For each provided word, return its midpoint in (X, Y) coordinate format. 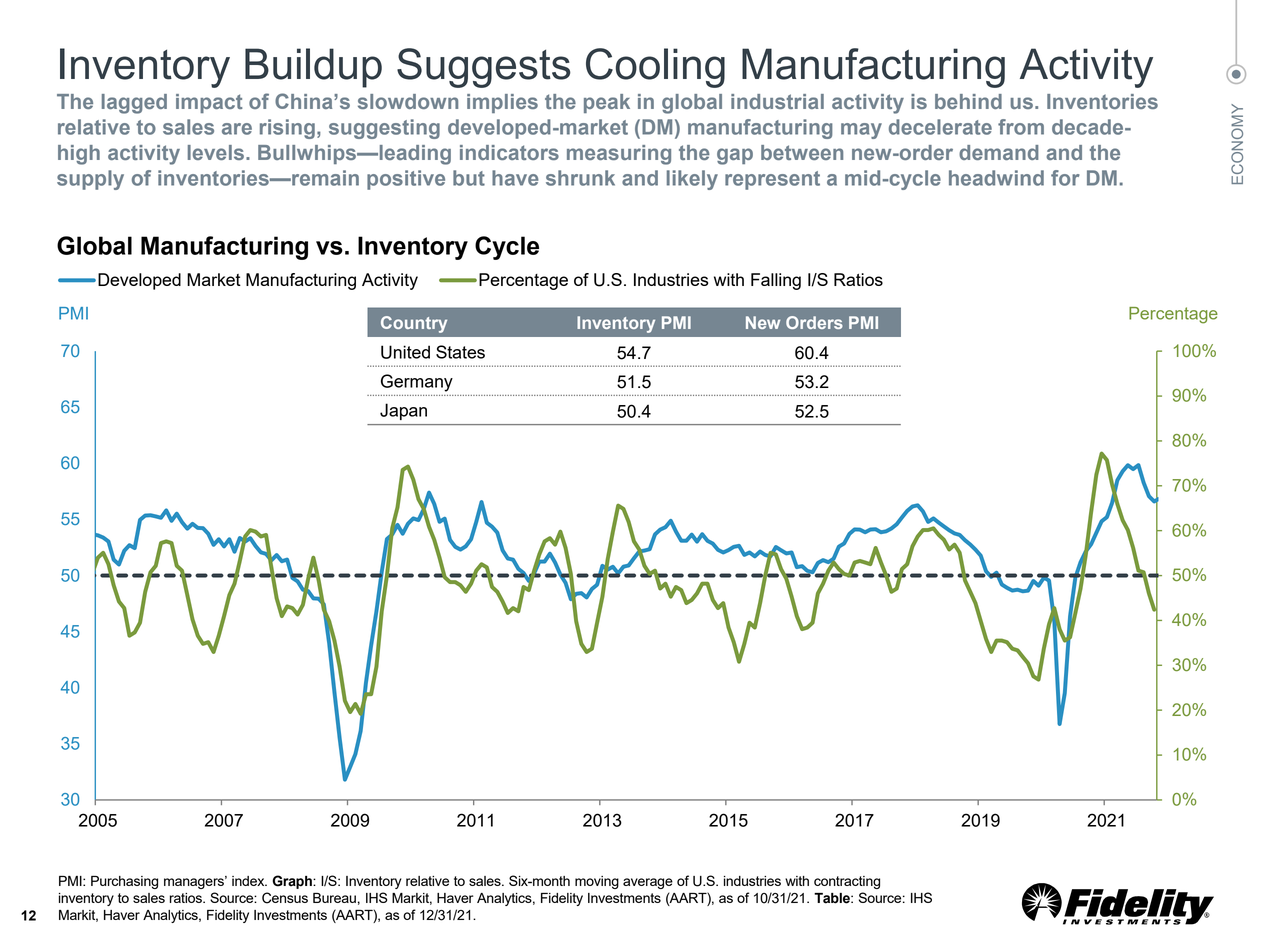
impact (209, 103)
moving (597, 882)
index (249, 881)
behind (968, 101)
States (460, 352)
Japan (403, 411)
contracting (847, 882)
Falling (776, 281)
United (405, 352)
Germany (417, 383)
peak (607, 103)
